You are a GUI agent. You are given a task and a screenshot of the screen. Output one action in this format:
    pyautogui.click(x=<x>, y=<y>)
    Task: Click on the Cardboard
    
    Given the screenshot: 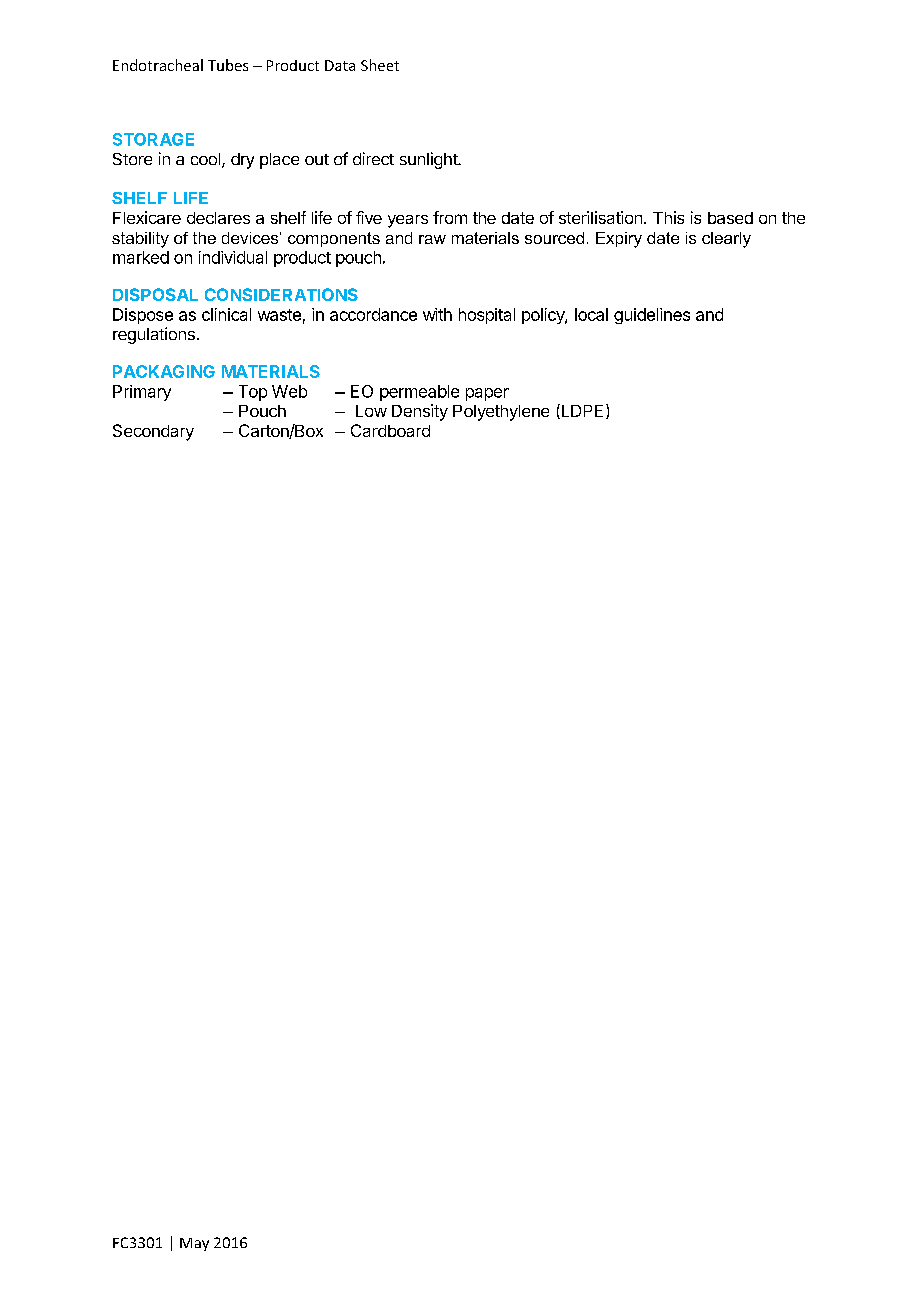 What is the action you would take?
    pyautogui.click(x=390, y=430)
